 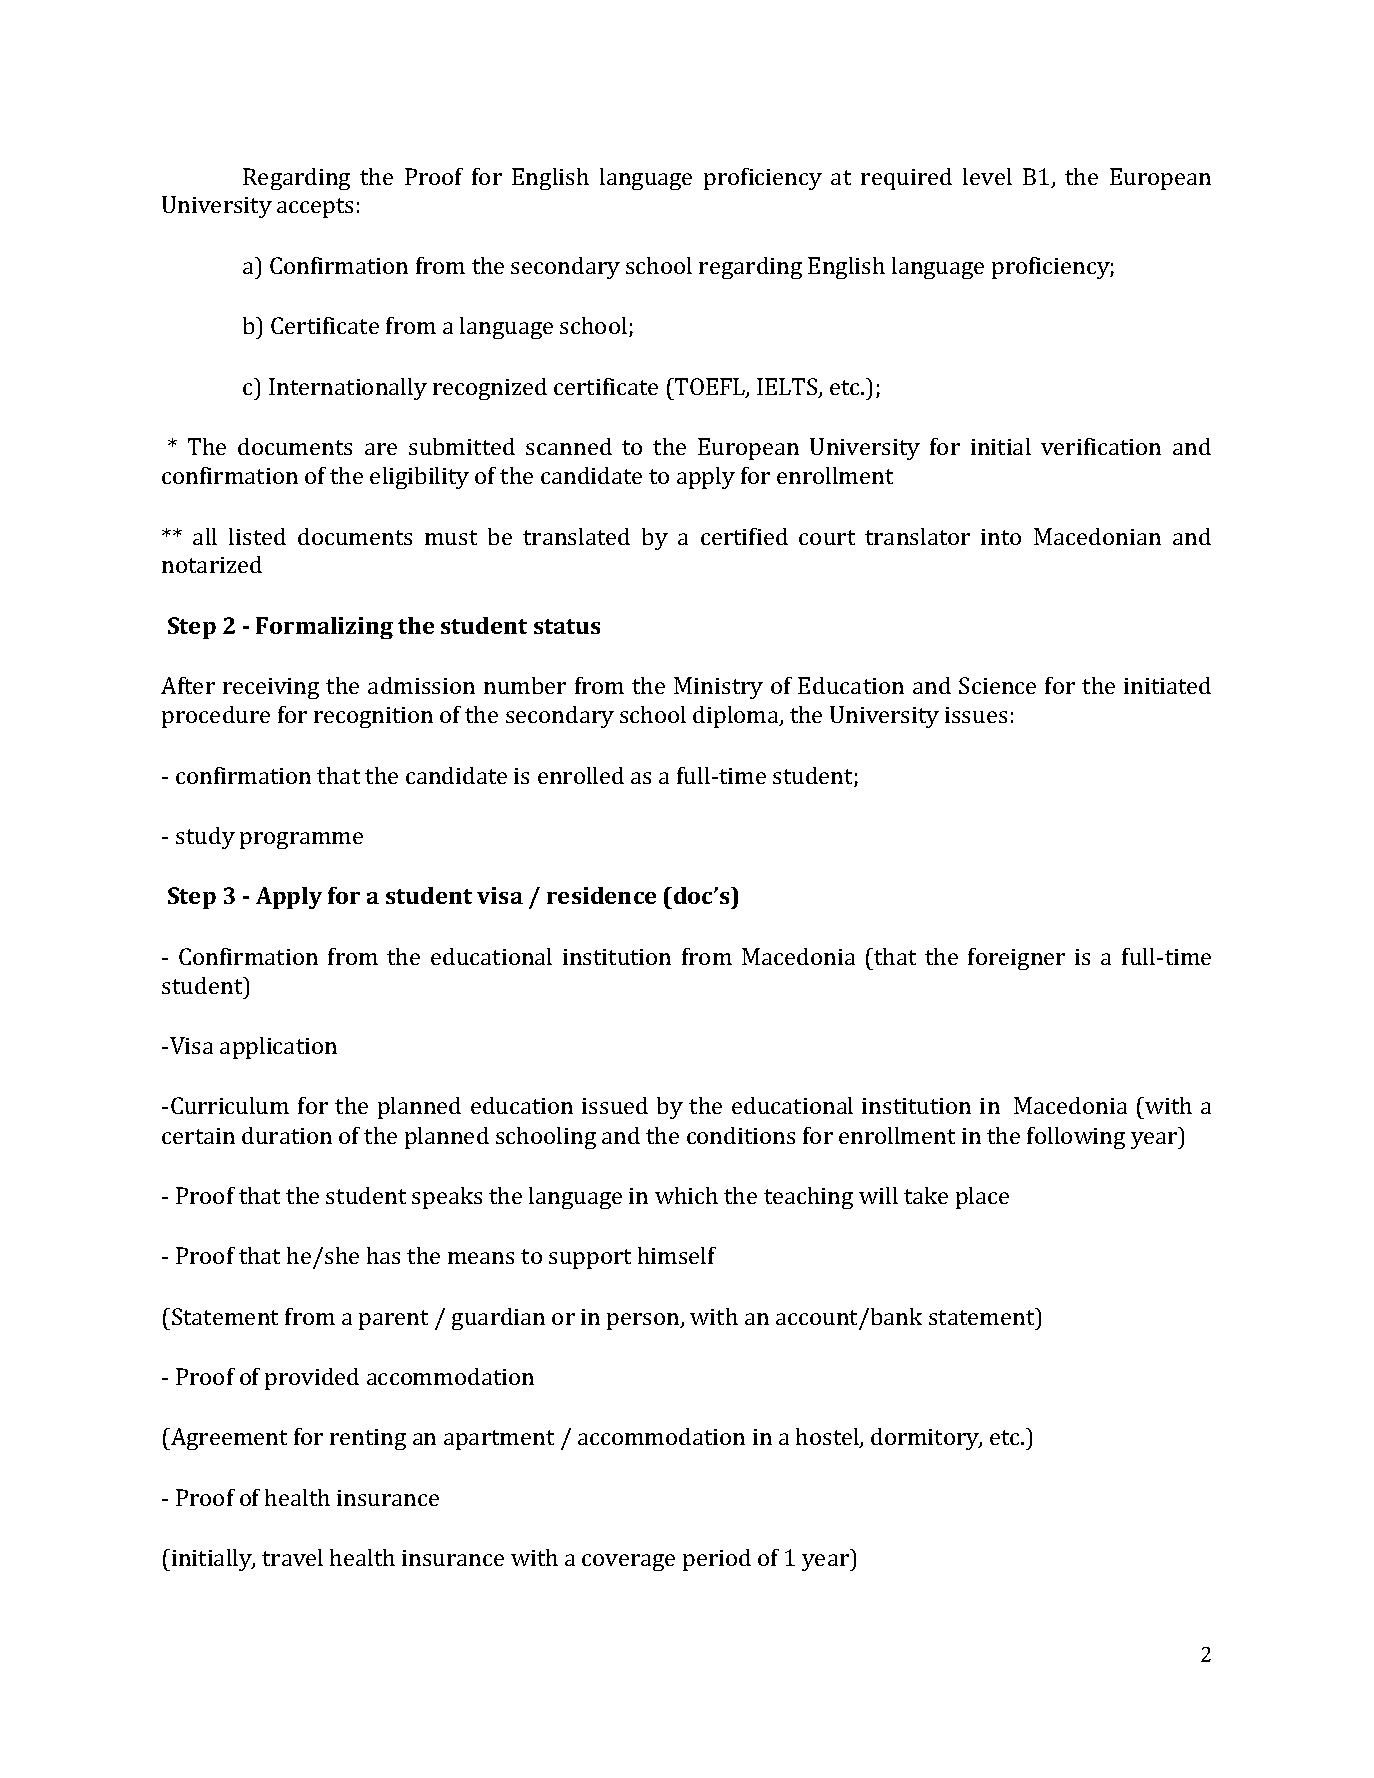 I want to click on accepts, so click(x=315, y=208).
